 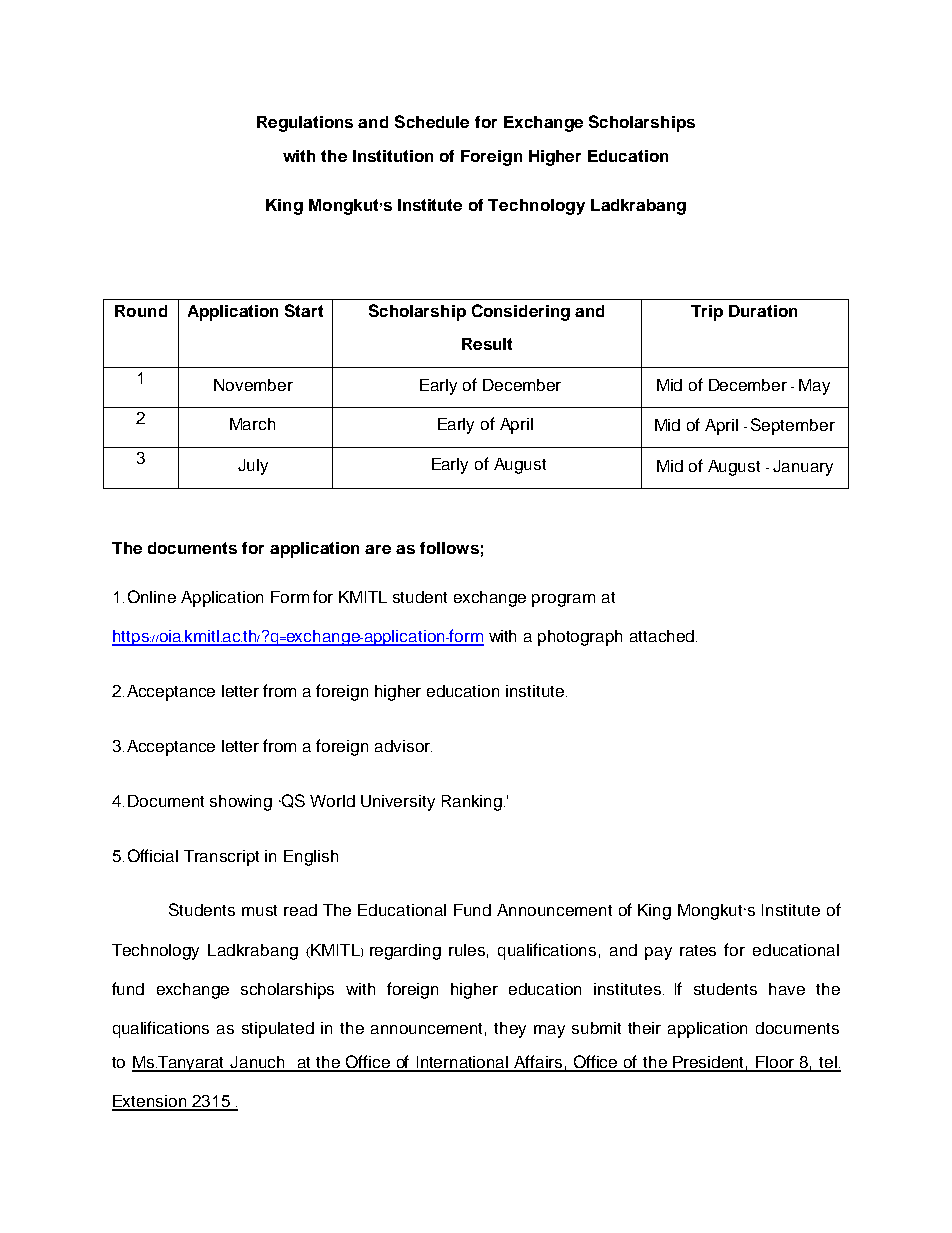 What do you see at coordinates (432, 121) in the screenshot?
I see `Schedule` at bounding box center [432, 121].
